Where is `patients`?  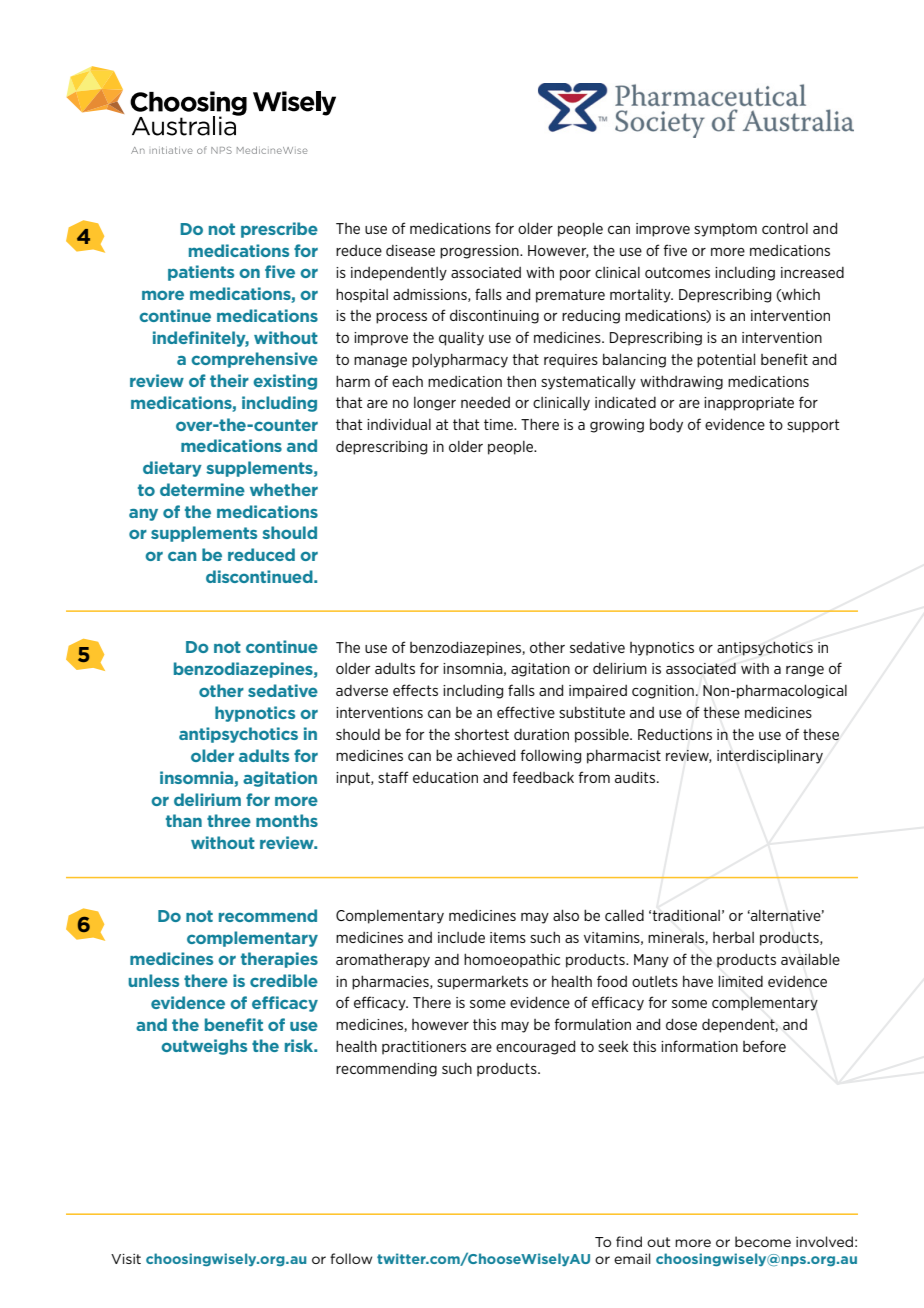 patients is located at coordinates (201, 273).
